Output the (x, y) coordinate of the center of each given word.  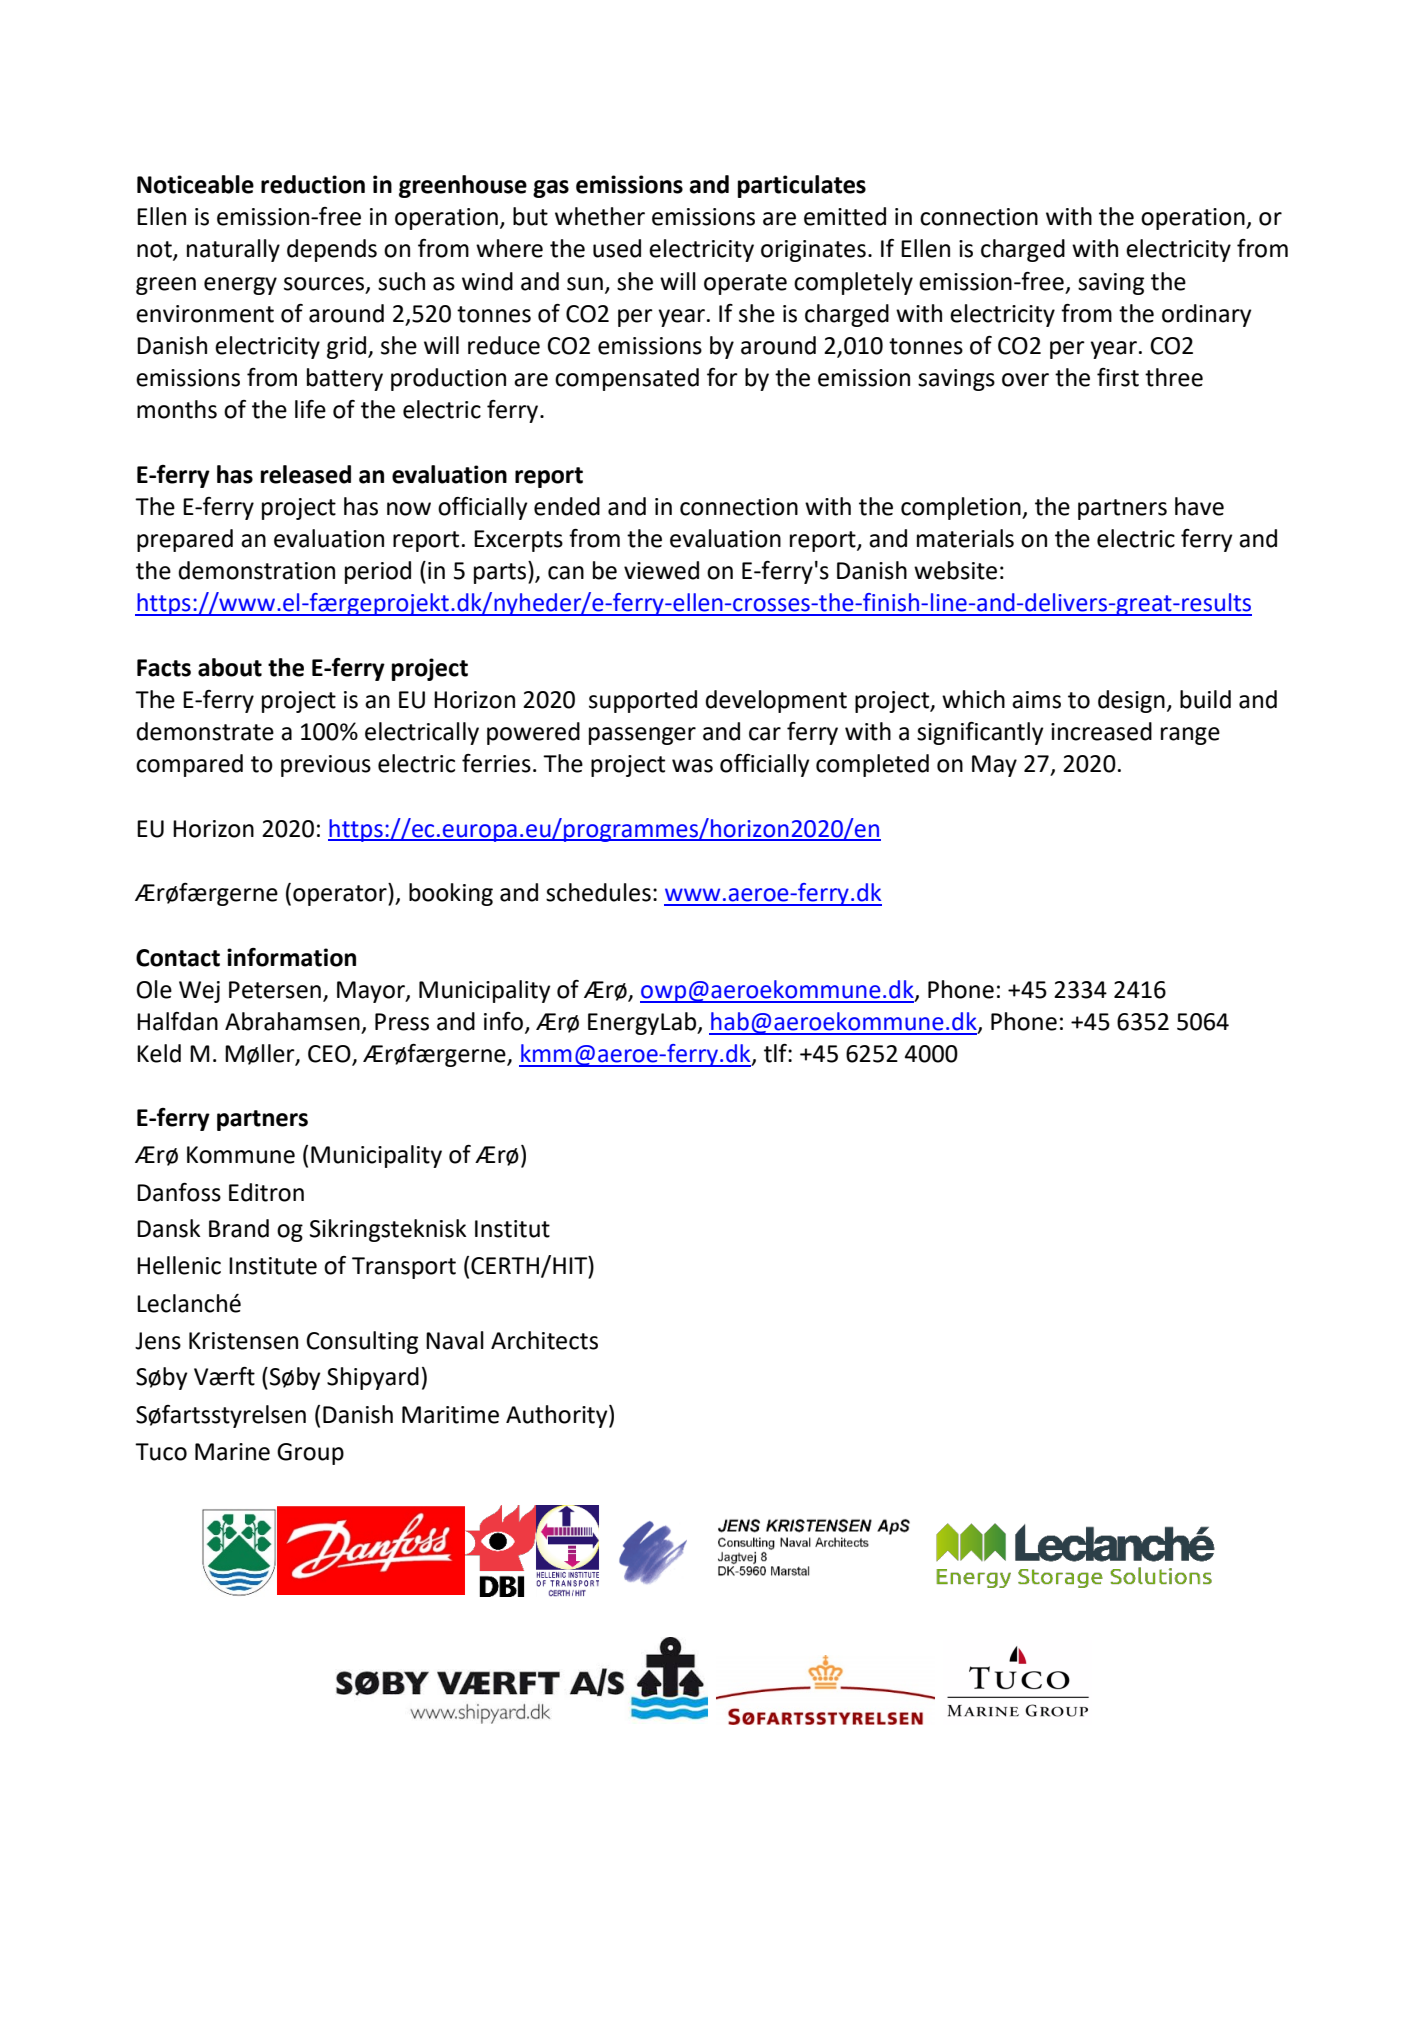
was (692, 766)
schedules (598, 892)
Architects (544, 1340)
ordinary (1207, 315)
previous (326, 766)
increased (1101, 731)
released (306, 474)
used (617, 248)
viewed (661, 570)
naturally (233, 250)
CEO (330, 1055)
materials (965, 538)
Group (310, 1454)
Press (402, 1022)
